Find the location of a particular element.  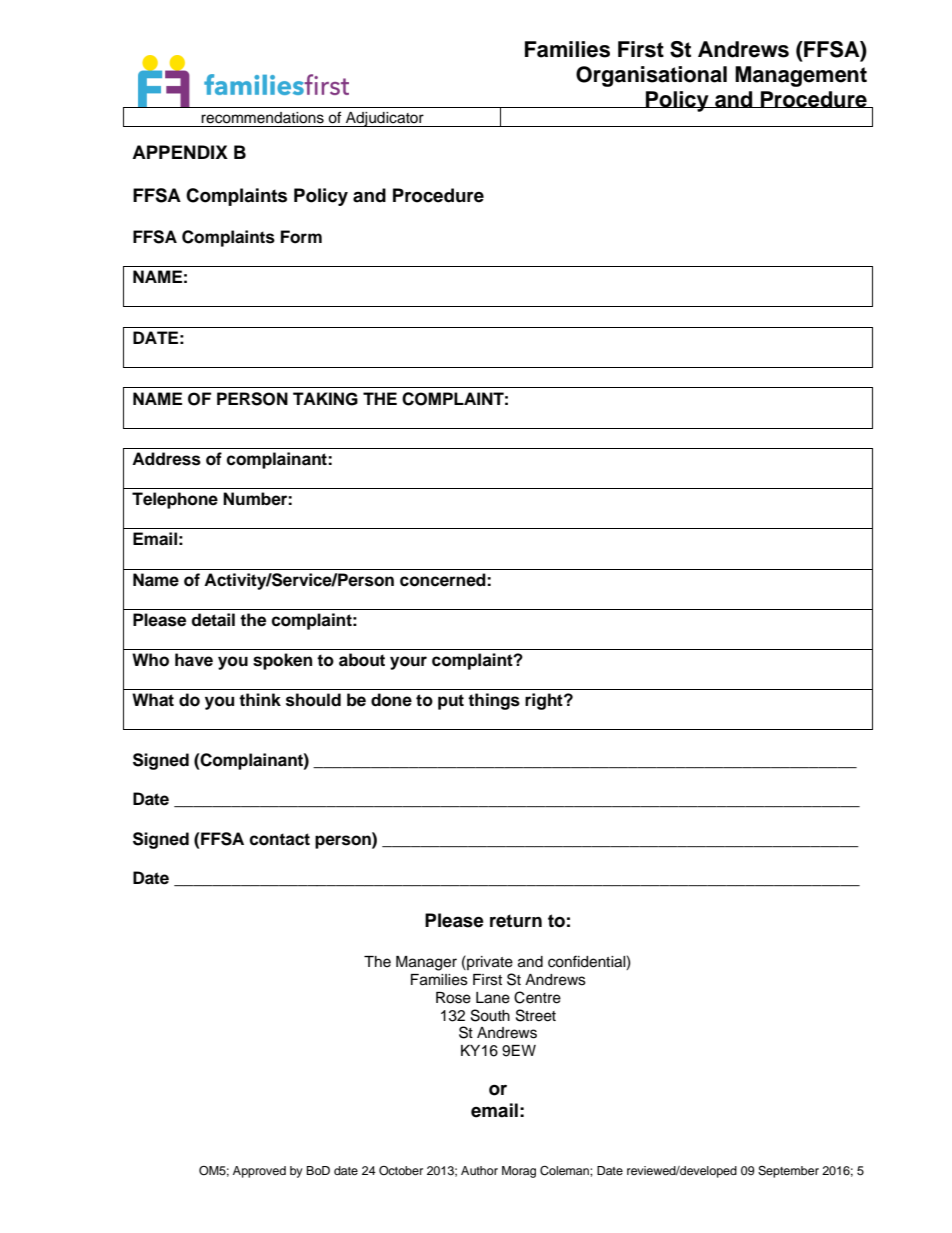

contact is located at coordinates (279, 839).
